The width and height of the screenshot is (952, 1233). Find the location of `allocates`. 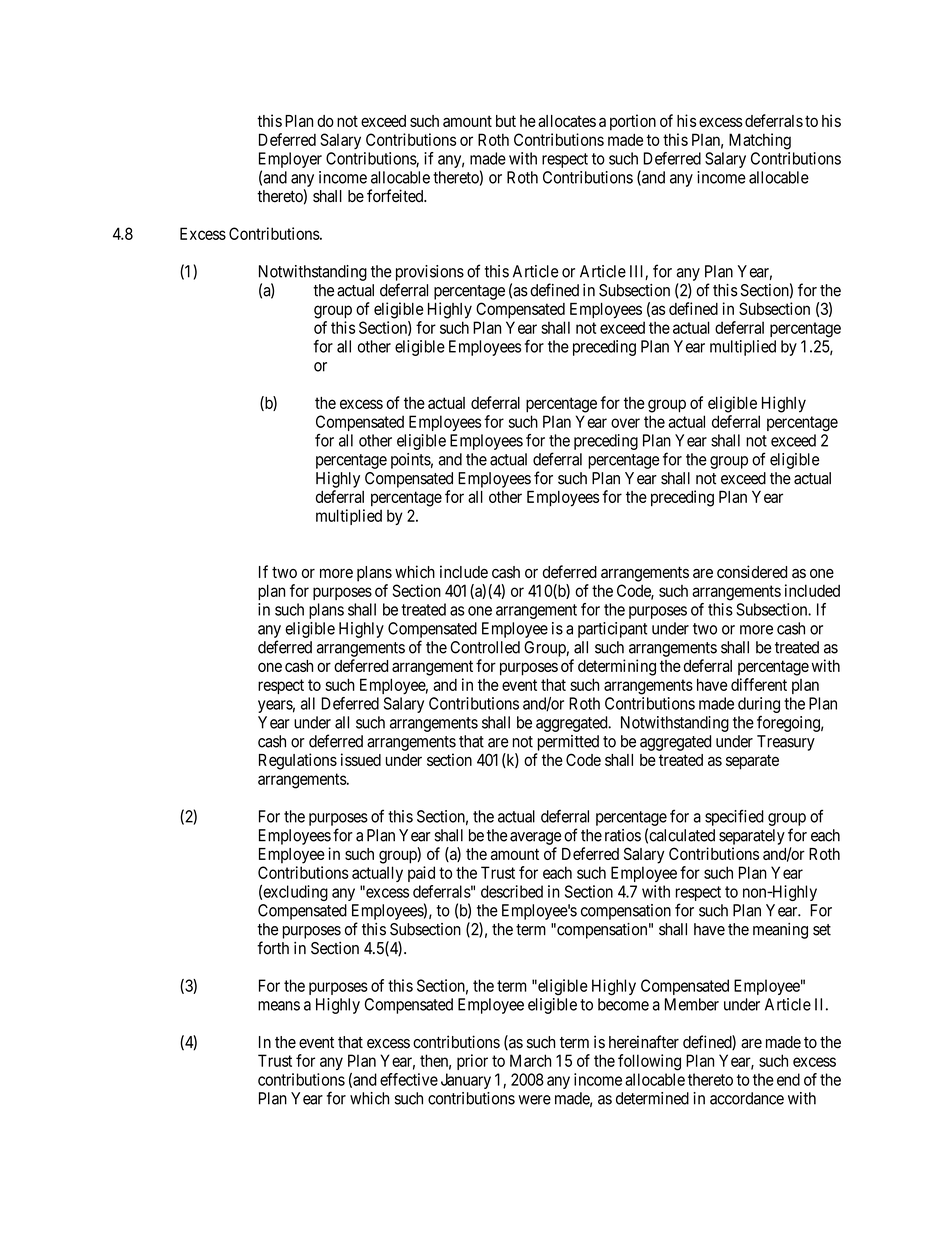

allocates is located at coordinates (567, 121).
